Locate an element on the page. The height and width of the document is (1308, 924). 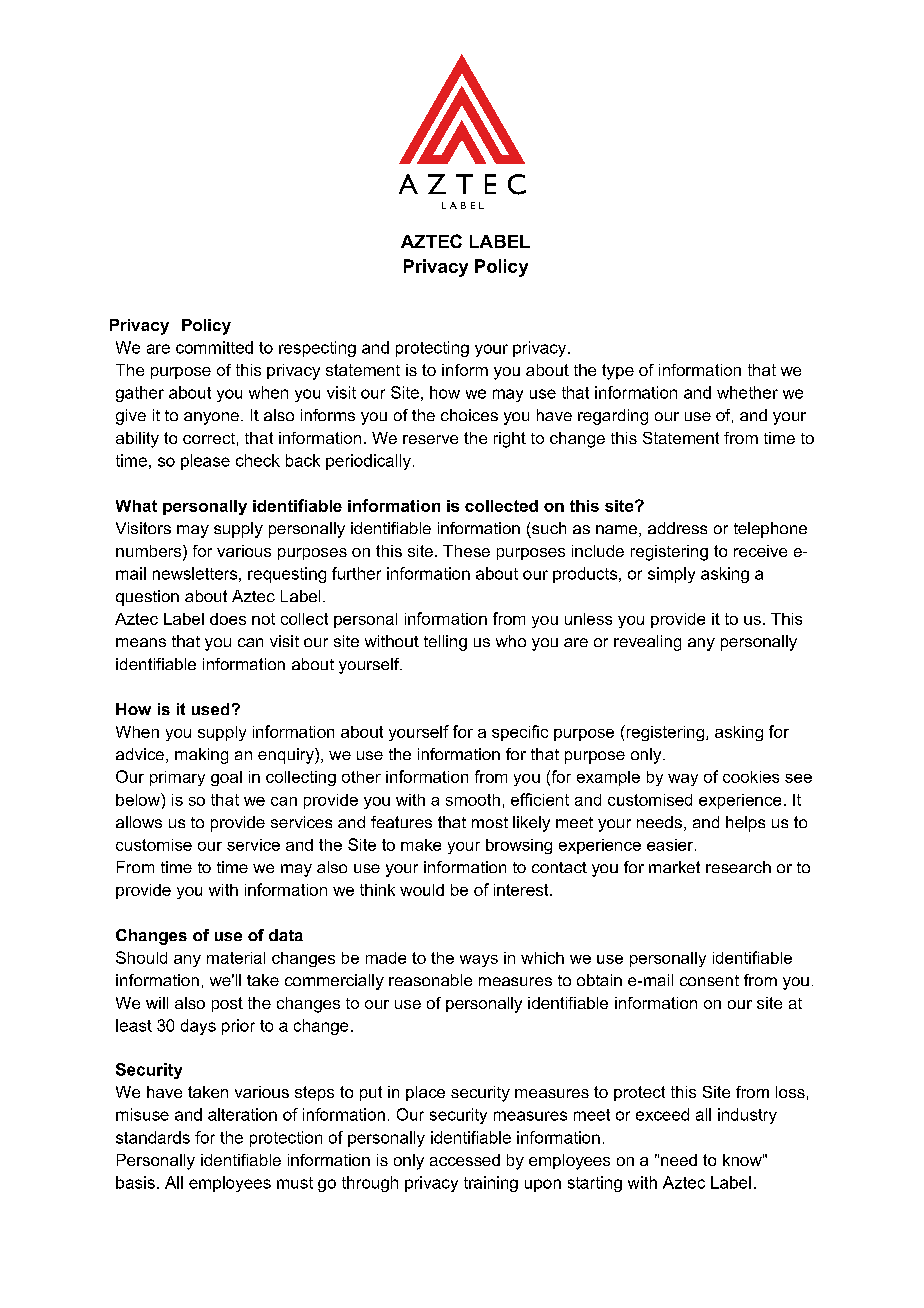
post is located at coordinates (227, 1004).
